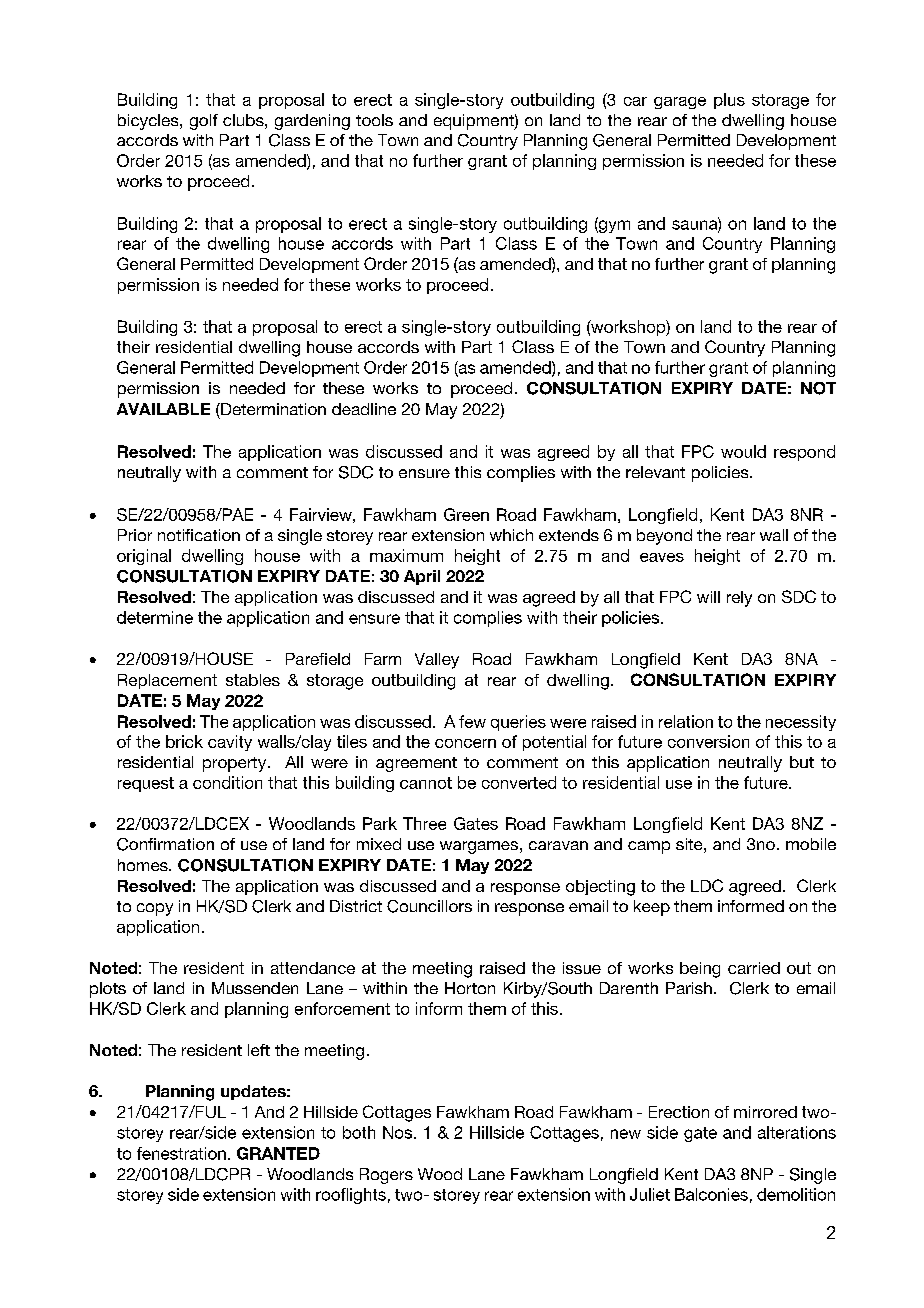 The height and width of the page is (1308, 924). Describe the element at coordinates (155, 909) in the page. I see `copy` at that location.
